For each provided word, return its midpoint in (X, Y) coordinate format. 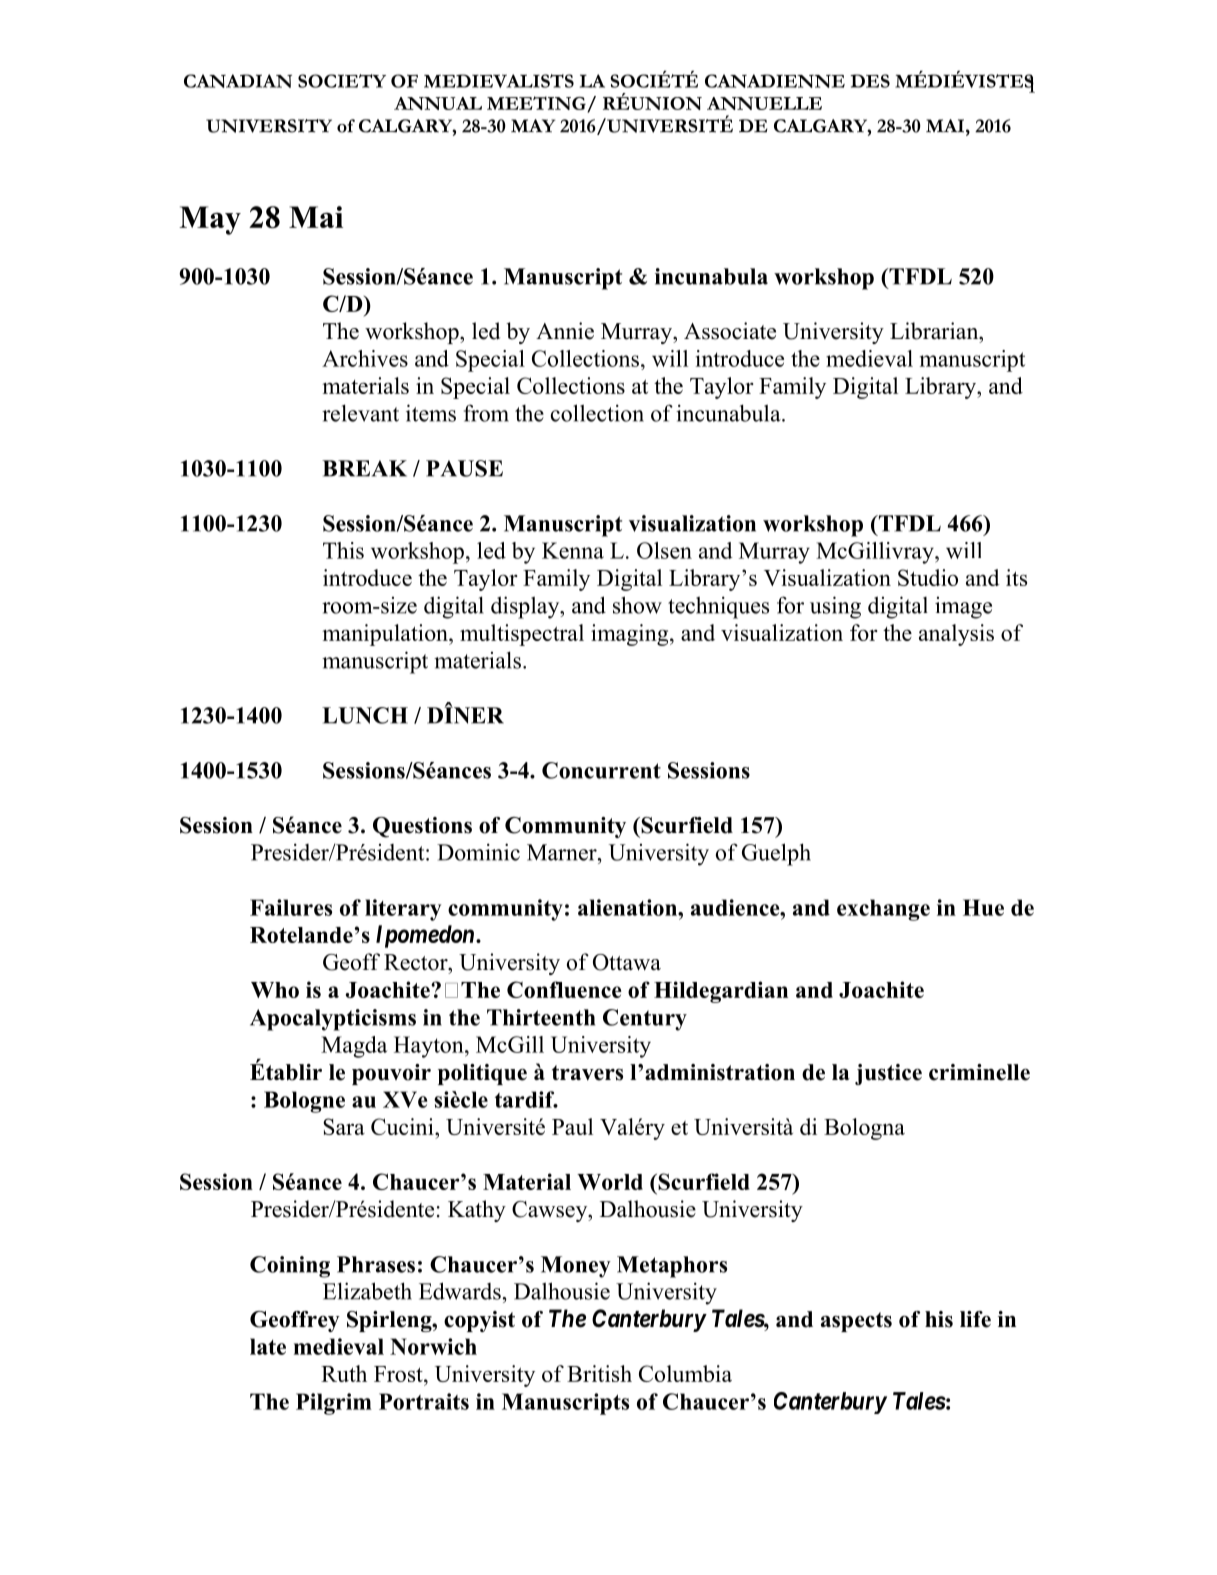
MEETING (537, 104)
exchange (883, 910)
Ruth (344, 1373)
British (599, 1373)
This (343, 550)
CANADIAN (238, 81)
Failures (291, 907)
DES (870, 81)
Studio (928, 577)
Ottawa (627, 962)
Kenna (573, 550)
